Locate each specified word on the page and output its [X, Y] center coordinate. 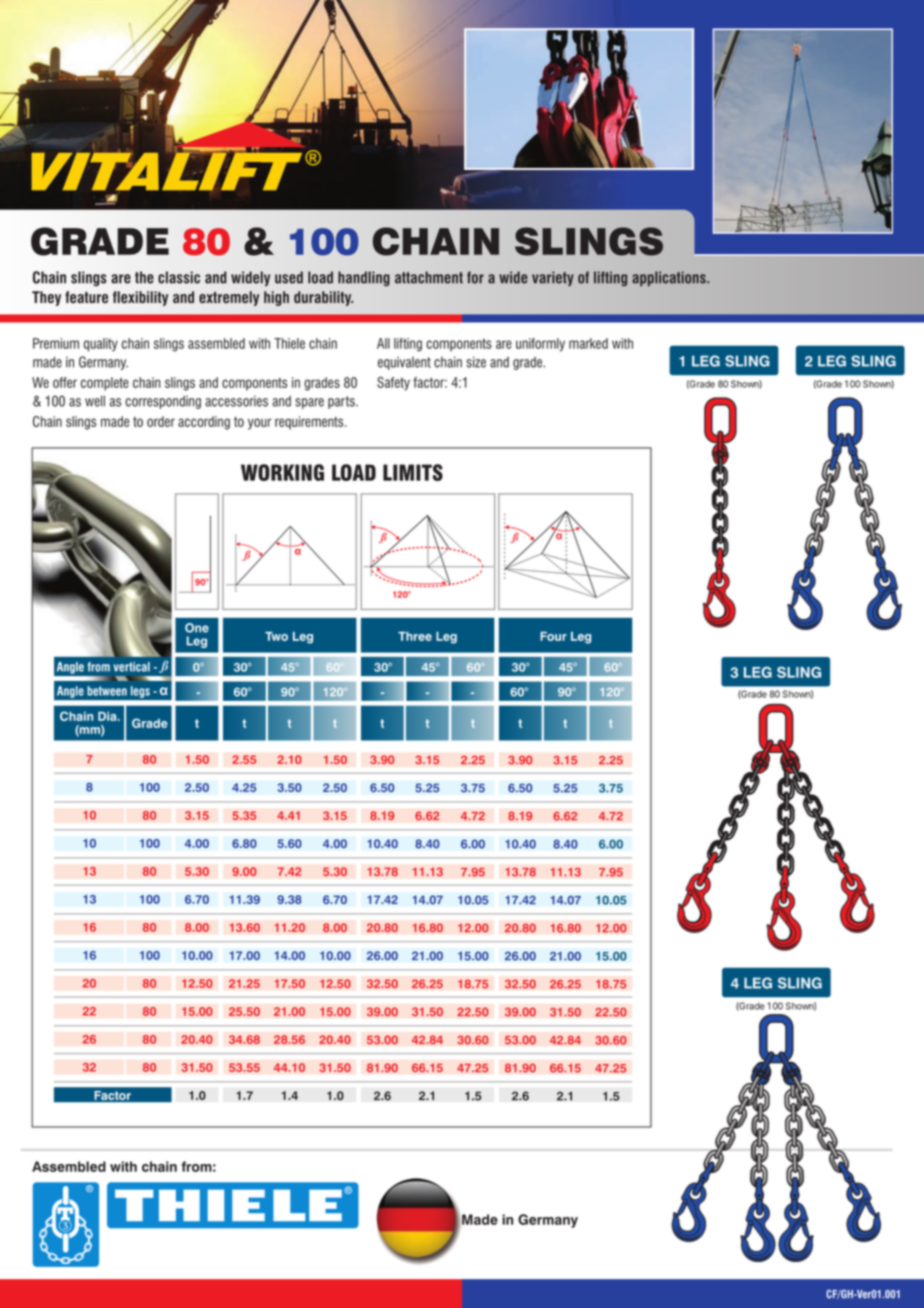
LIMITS [413, 472]
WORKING [282, 472]
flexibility [140, 298]
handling [364, 278]
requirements [310, 423]
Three [415, 636]
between [107, 691]
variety [553, 278]
